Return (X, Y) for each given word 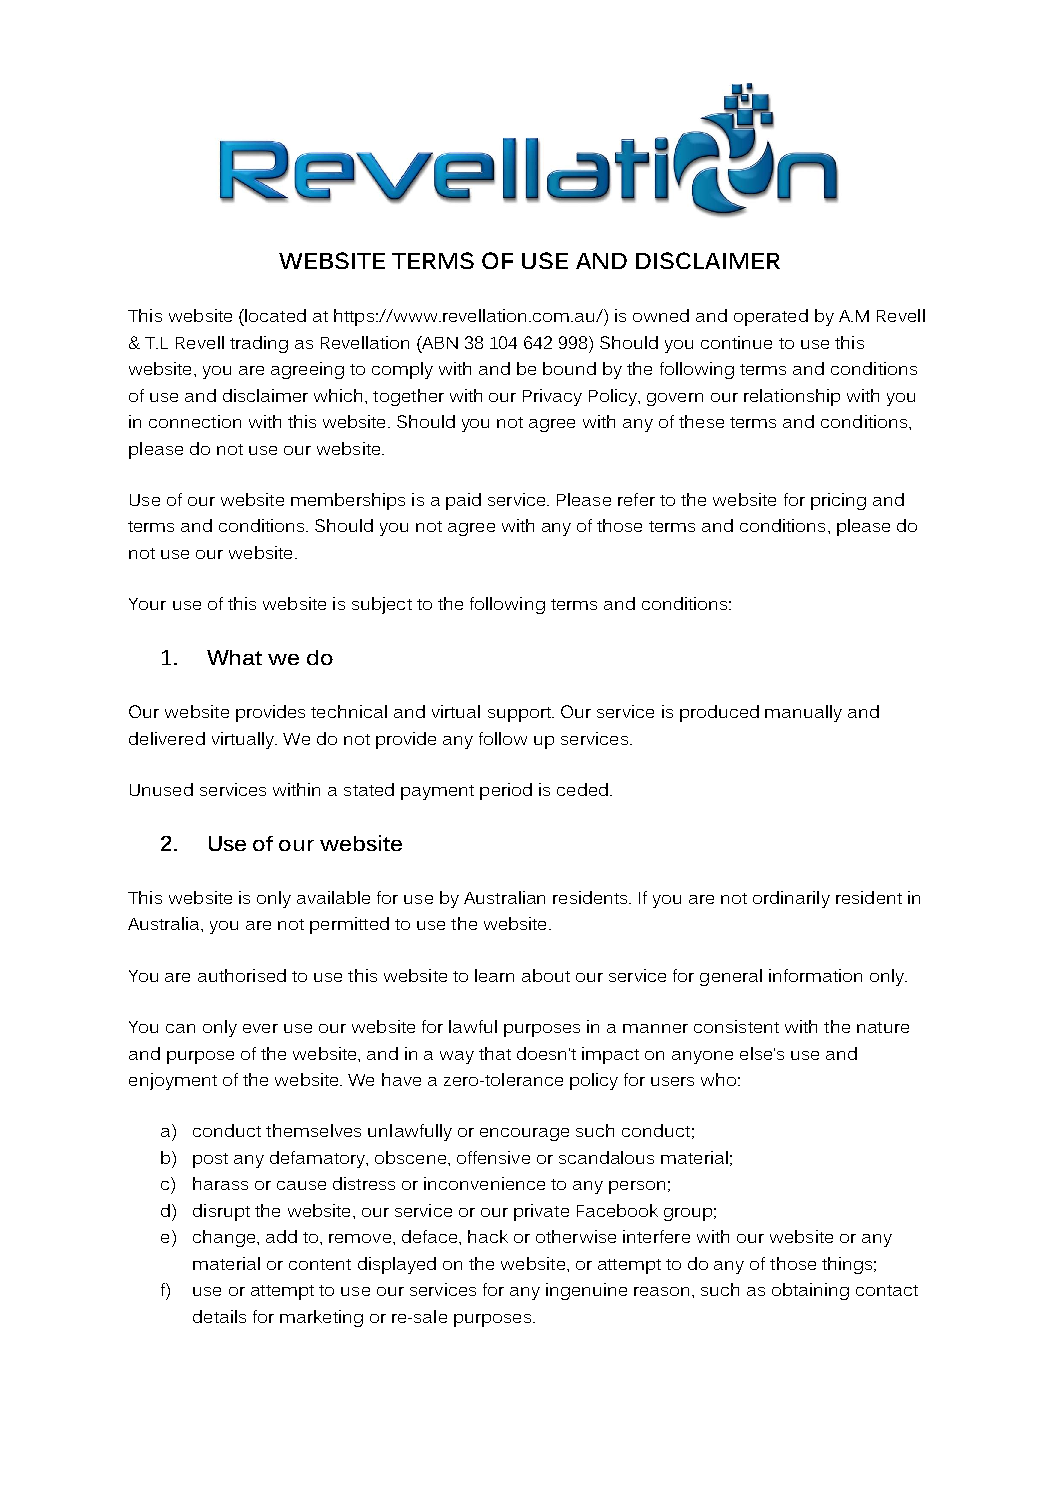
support (520, 714)
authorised (242, 975)
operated (771, 317)
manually (803, 713)
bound (569, 368)
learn (494, 975)
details (219, 1316)
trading (259, 344)
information (815, 975)
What (234, 657)
